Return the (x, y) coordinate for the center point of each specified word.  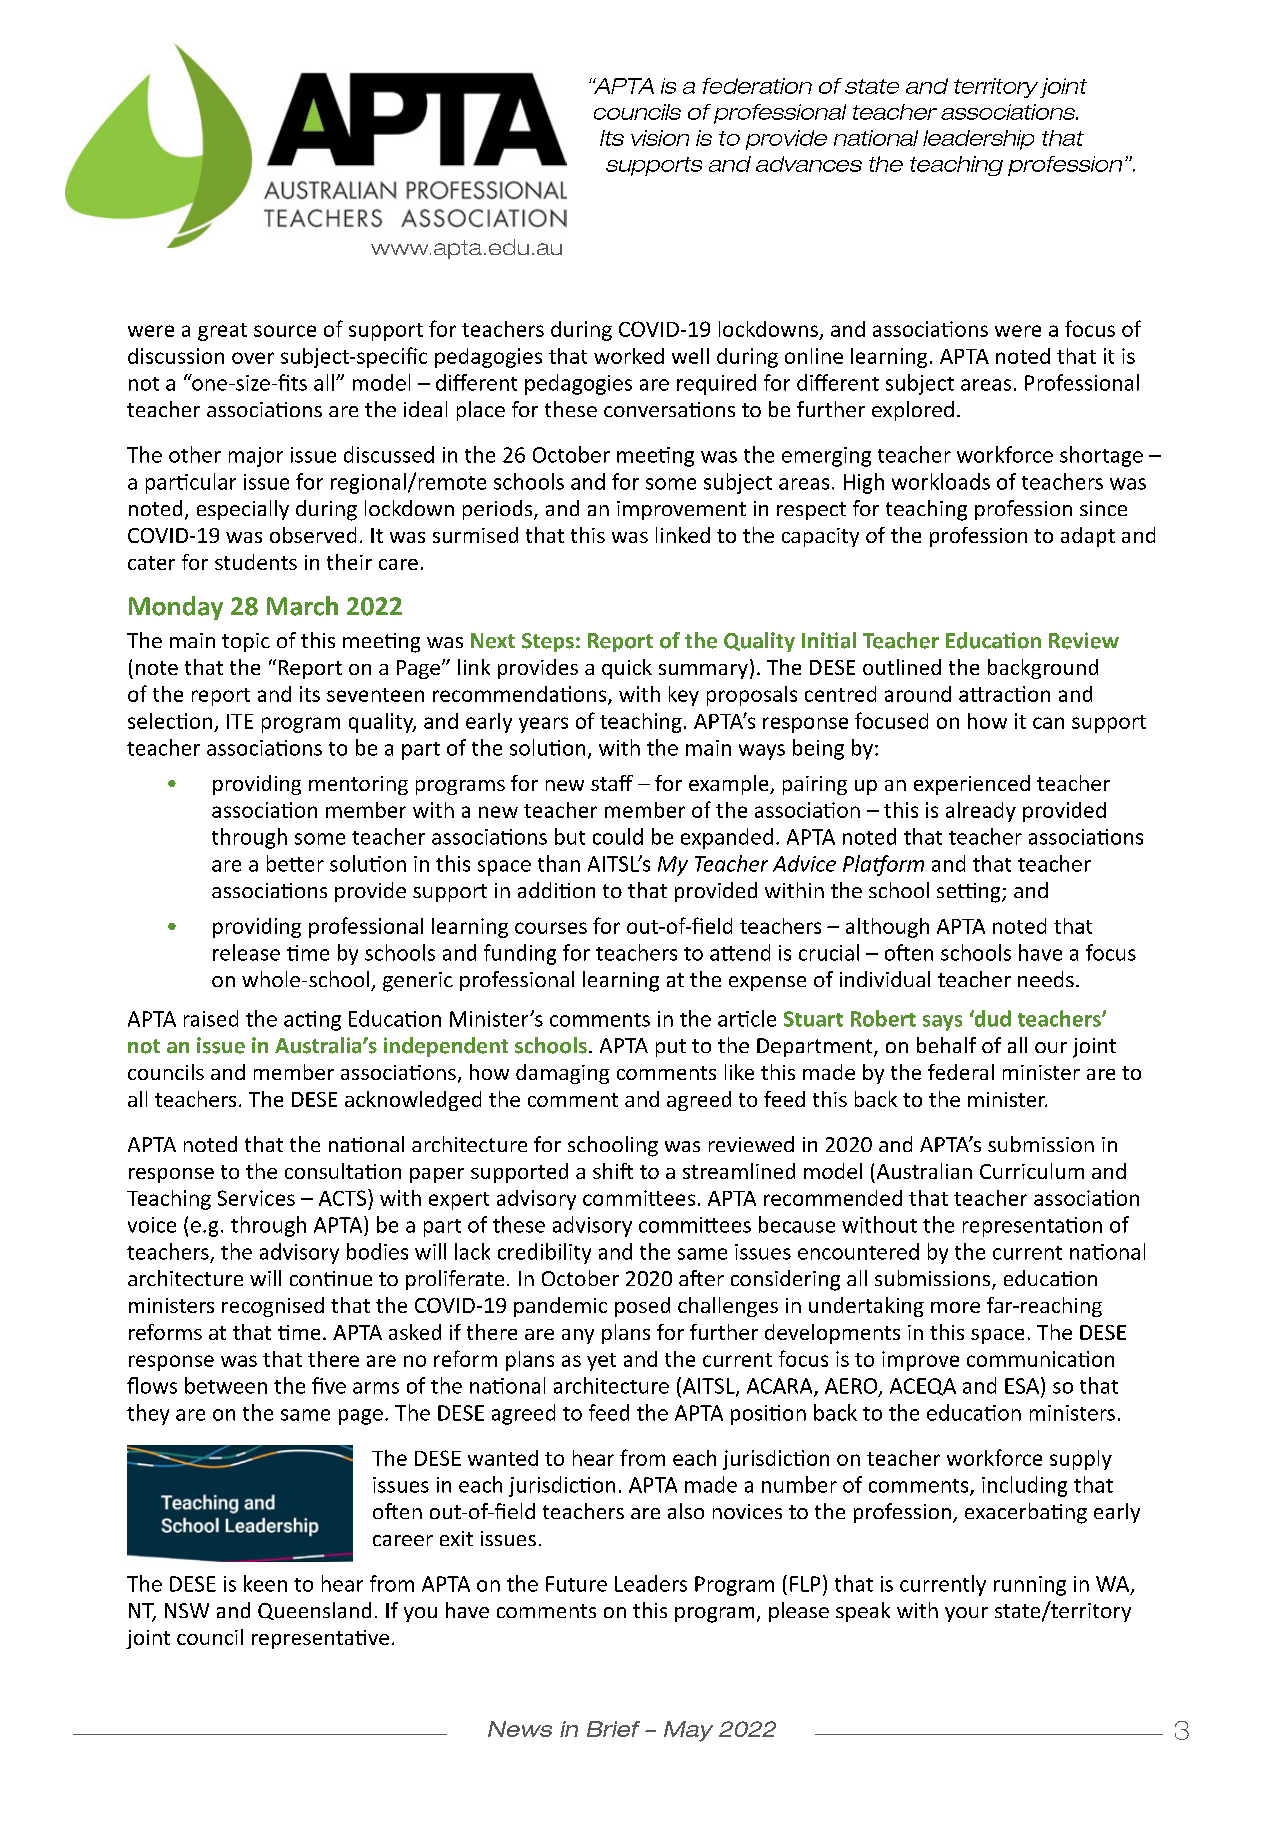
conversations (669, 409)
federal (961, 1072)
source (285, 331)
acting (312, 1021)
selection (170, 721)
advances (809, 164)
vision (660, 138)
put (671, 1048)
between (226, 1385)
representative (320, 1639)
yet (601, 1362)
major (256, 457)
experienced (972, 785)
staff (612, 783)
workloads (941, 481)
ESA (1023, 1385)
